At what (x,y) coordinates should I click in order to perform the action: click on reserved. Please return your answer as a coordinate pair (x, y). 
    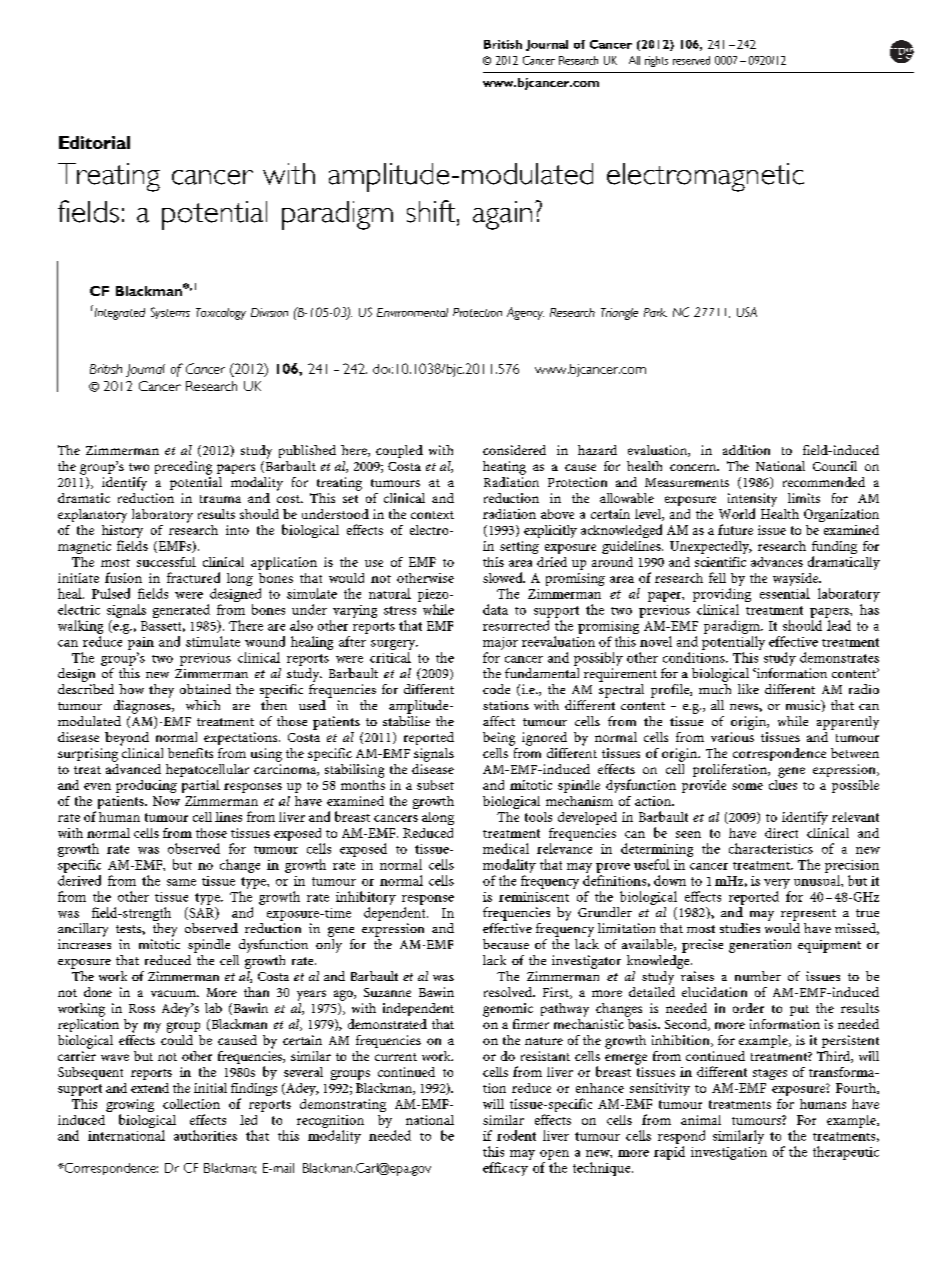
    Looking at the image, I should click on (691, 60).
